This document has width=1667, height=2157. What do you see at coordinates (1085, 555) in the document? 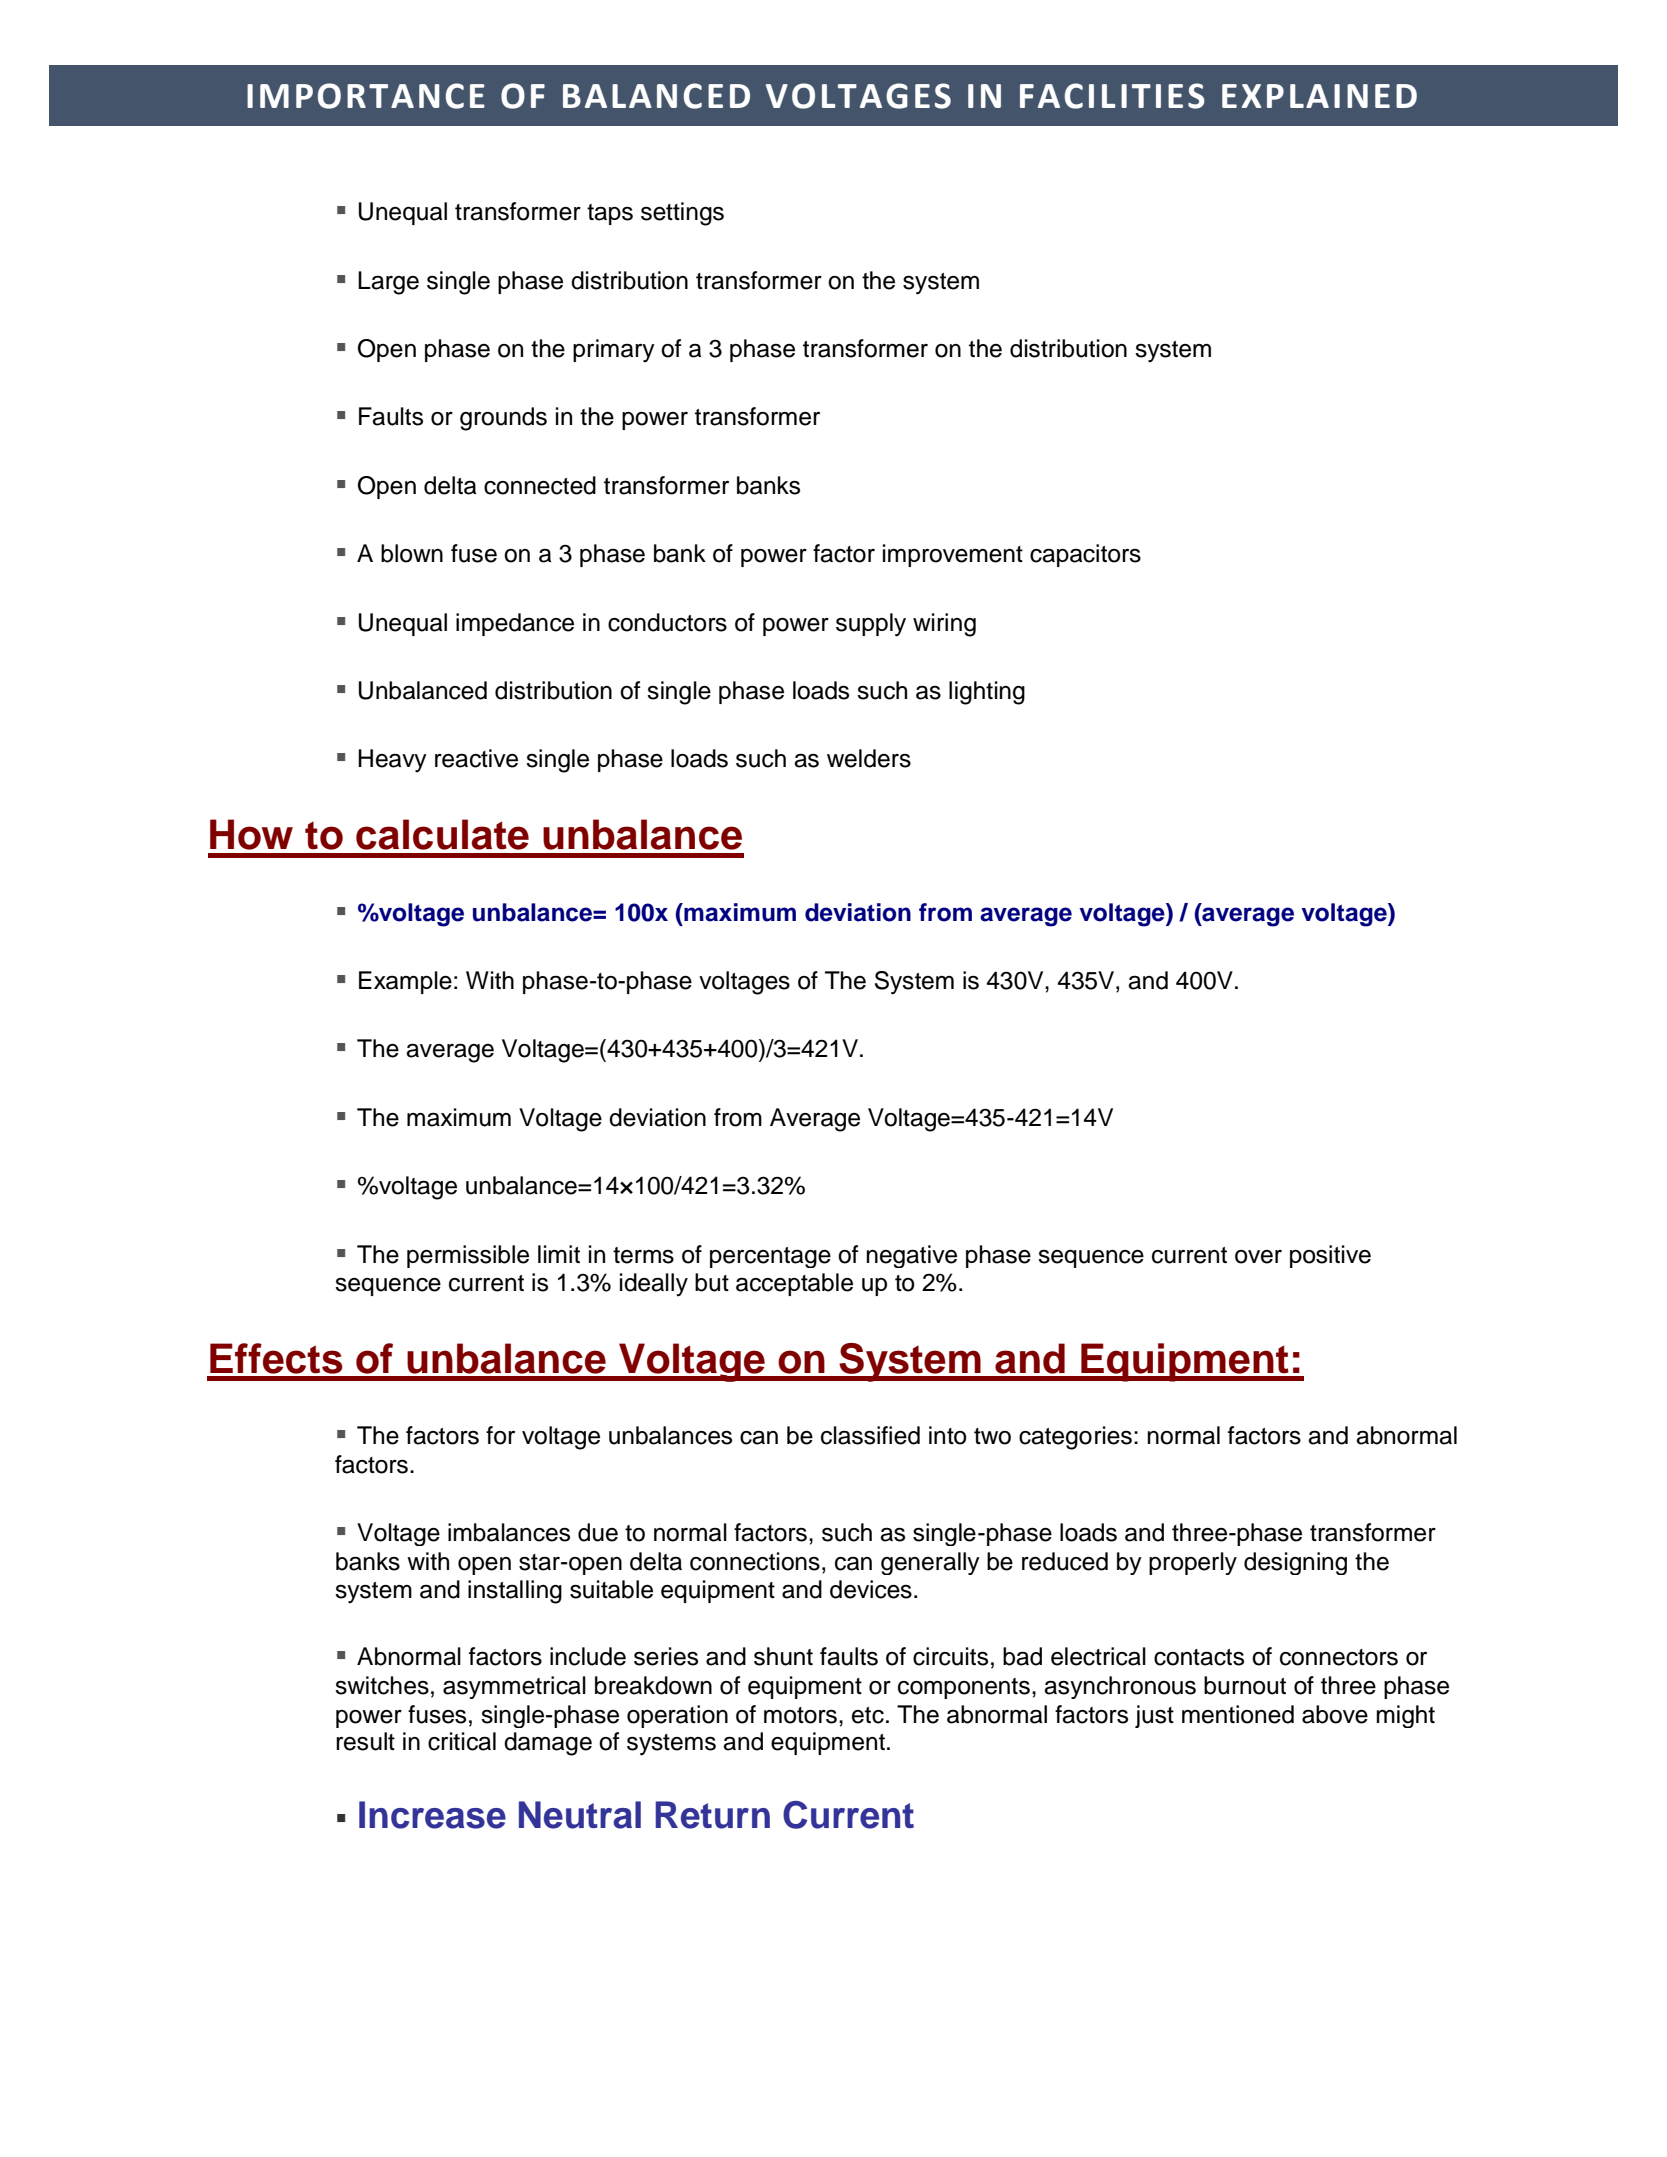
I see `capacitors` at bounding box center [1085, 555].
